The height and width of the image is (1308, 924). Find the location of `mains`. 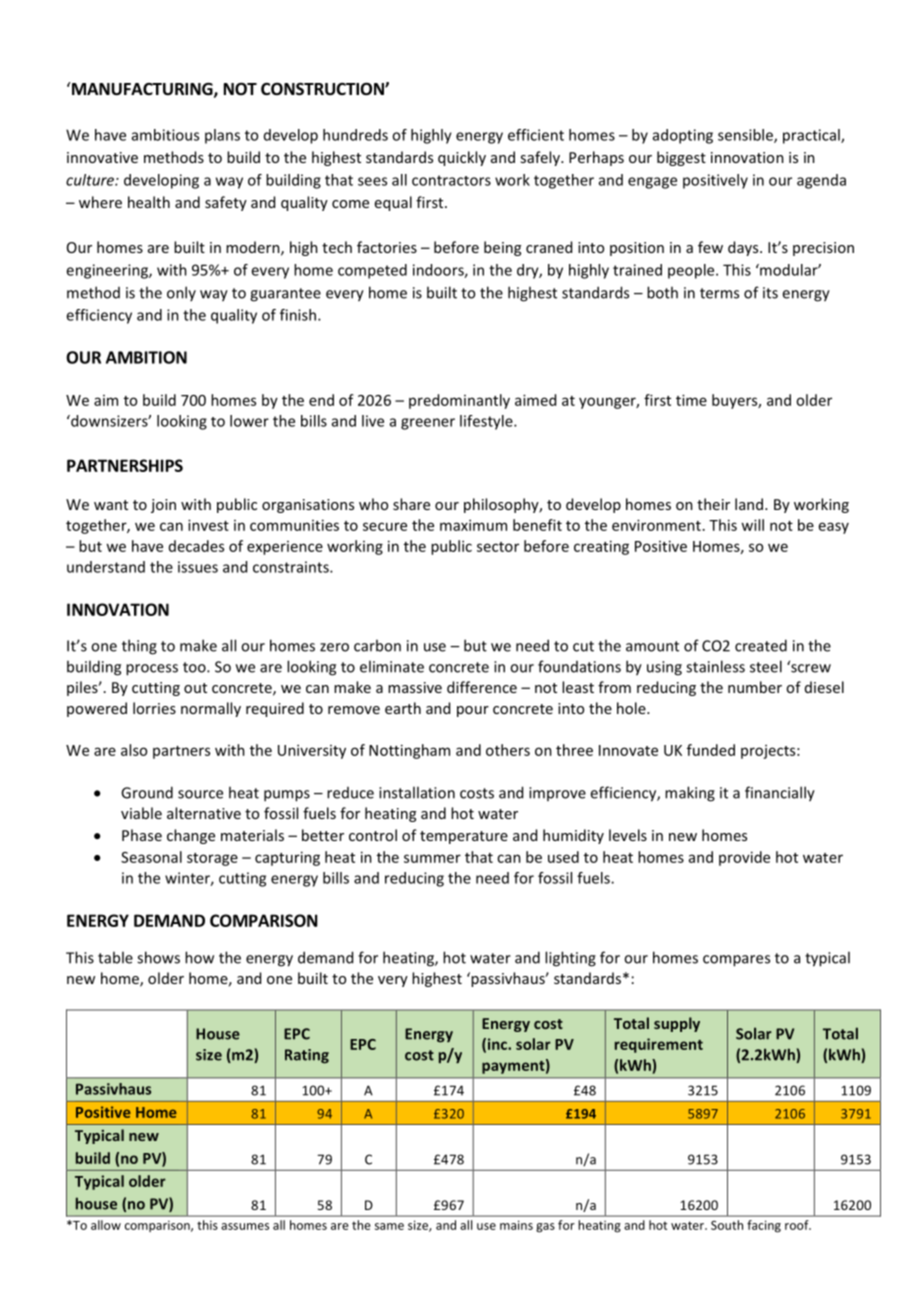

mains is located at coordinates (516, 1225).
